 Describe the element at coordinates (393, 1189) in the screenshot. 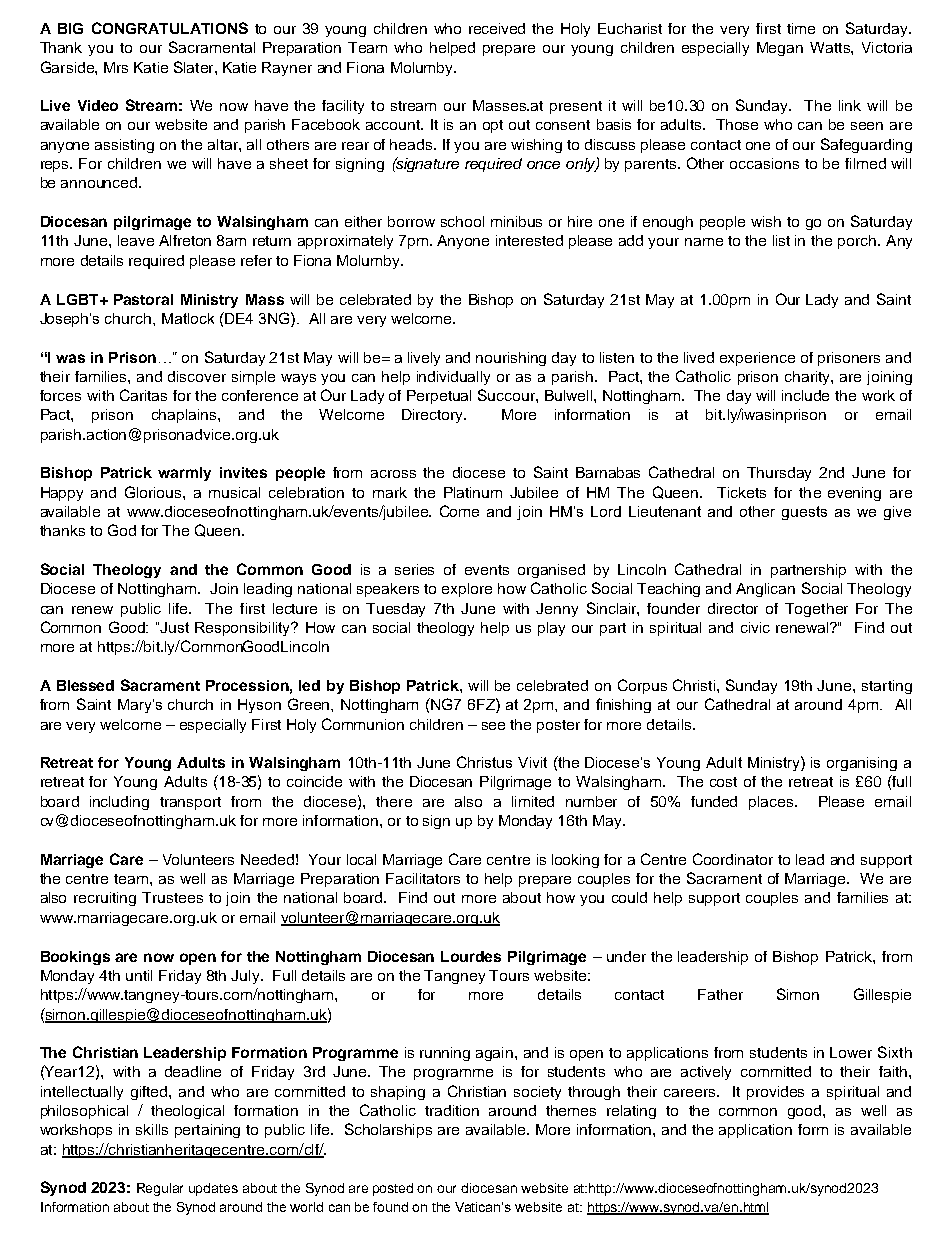

I see `posted` at that location.
